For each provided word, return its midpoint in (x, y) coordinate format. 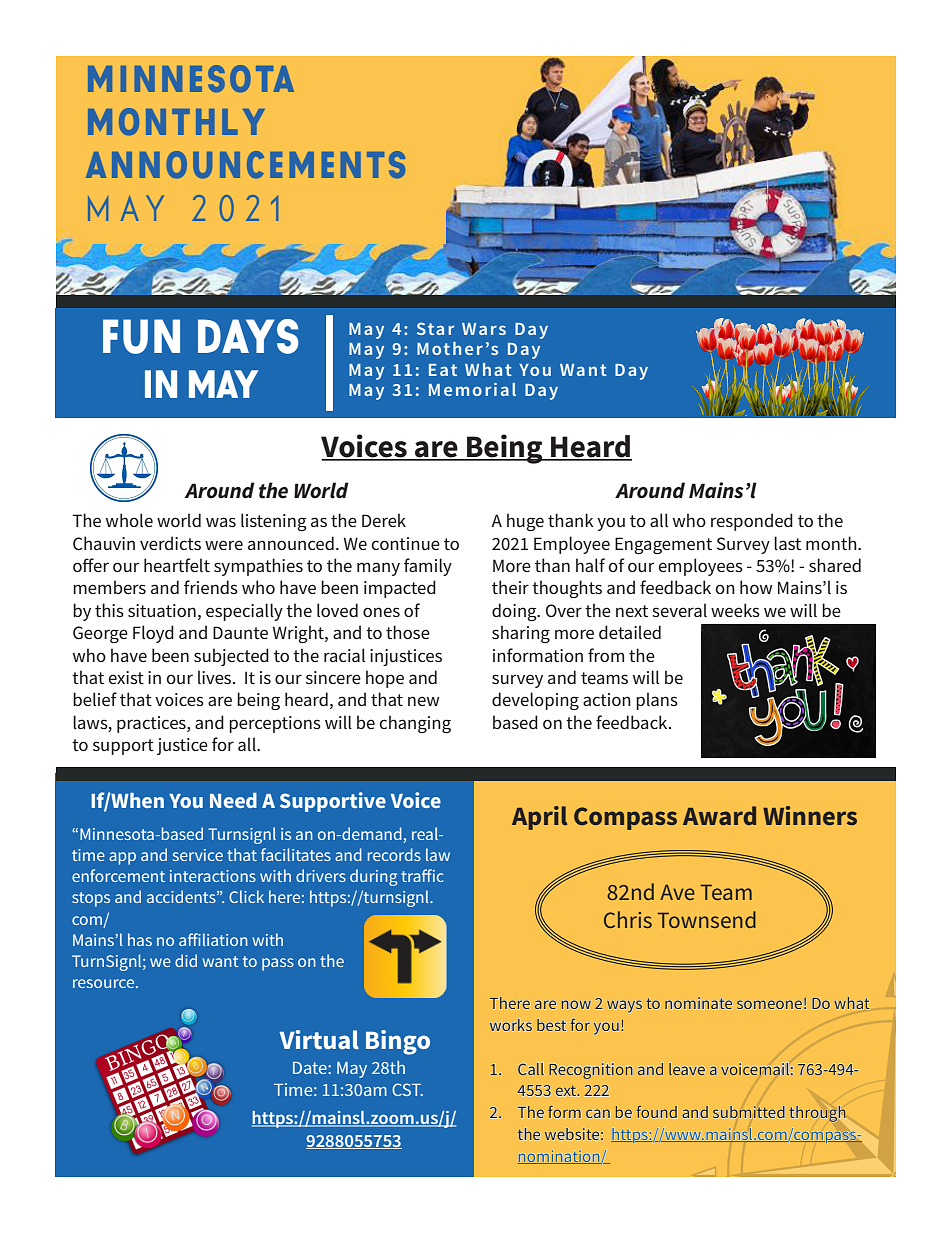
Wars (484, 329)
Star (435, 328)
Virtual (319, 1039)
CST (407, 1089)
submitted (749, 1112)
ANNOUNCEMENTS (245, 165)
